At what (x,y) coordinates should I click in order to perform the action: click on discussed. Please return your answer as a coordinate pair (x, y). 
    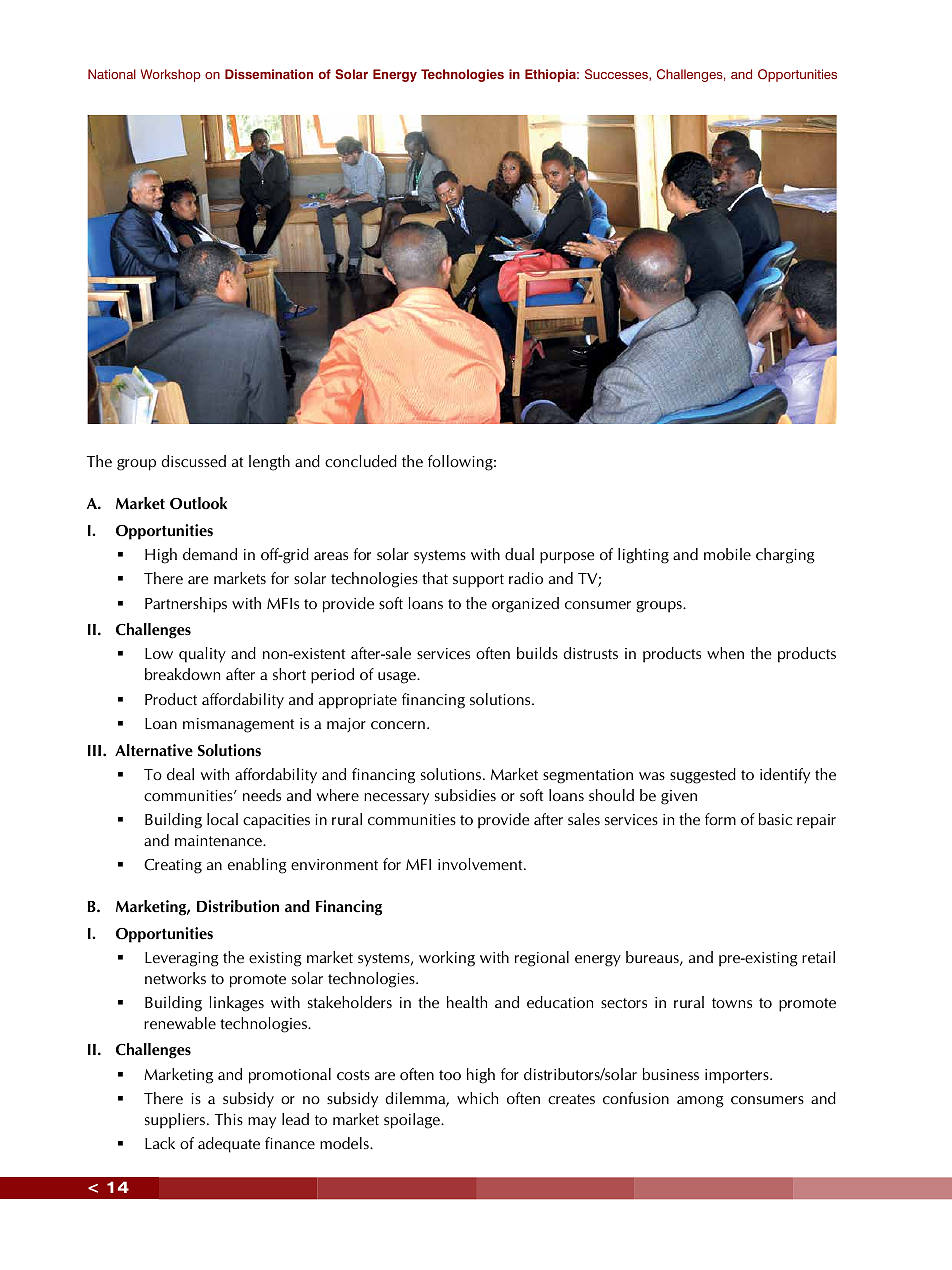
    Looking at the image, I should click on (193, 461).
